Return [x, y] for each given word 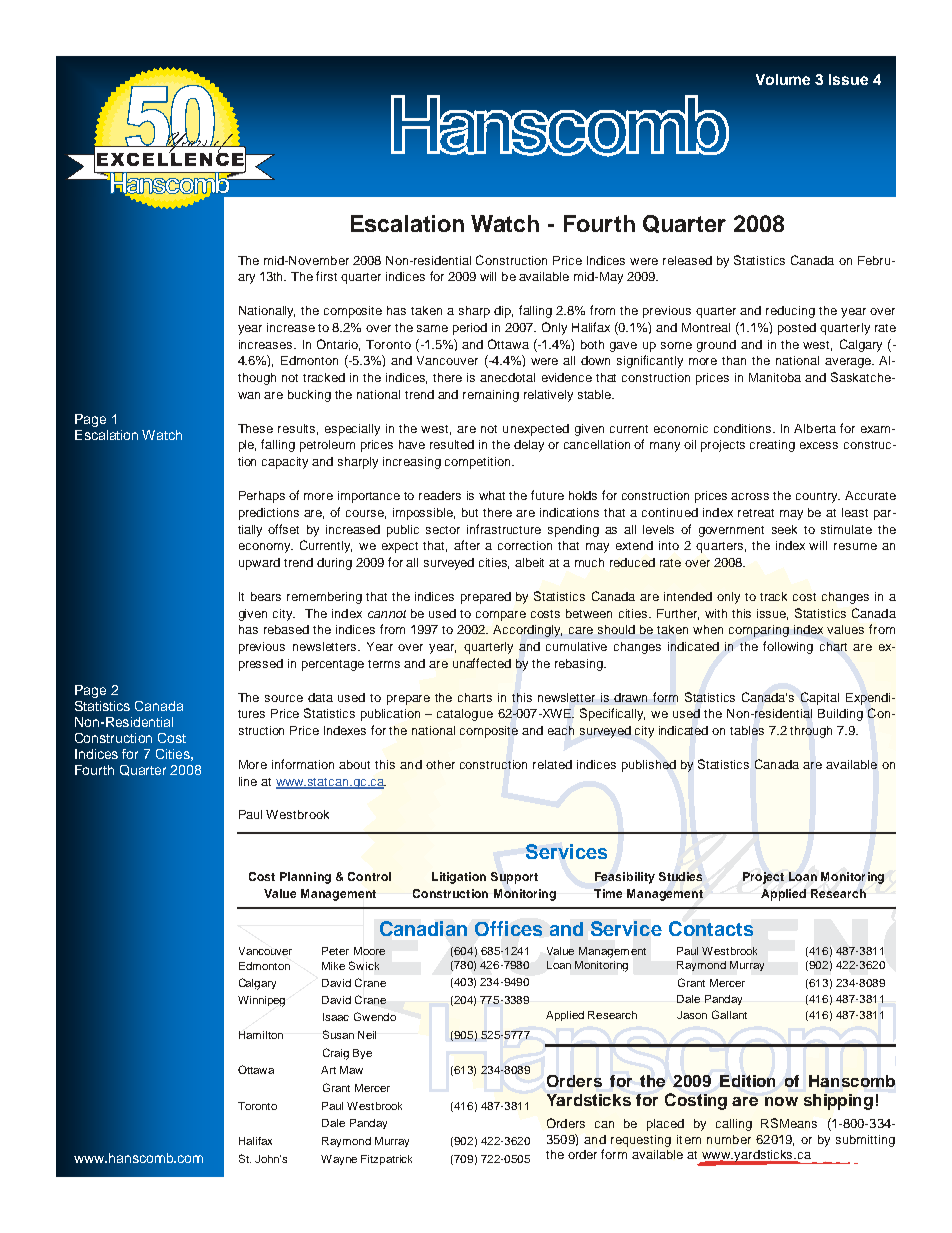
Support [514, 878]
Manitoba [775, 377]
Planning [305, 878]
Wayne [339, 1160]
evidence [567, 377]
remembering [324, 598]
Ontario [338, 345]
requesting [641, 1141]
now [781, 1101]
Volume [783, 79]
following [788, 647]
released [687, 260]
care [581, 630]
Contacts [711, 928]
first [326, 276]
